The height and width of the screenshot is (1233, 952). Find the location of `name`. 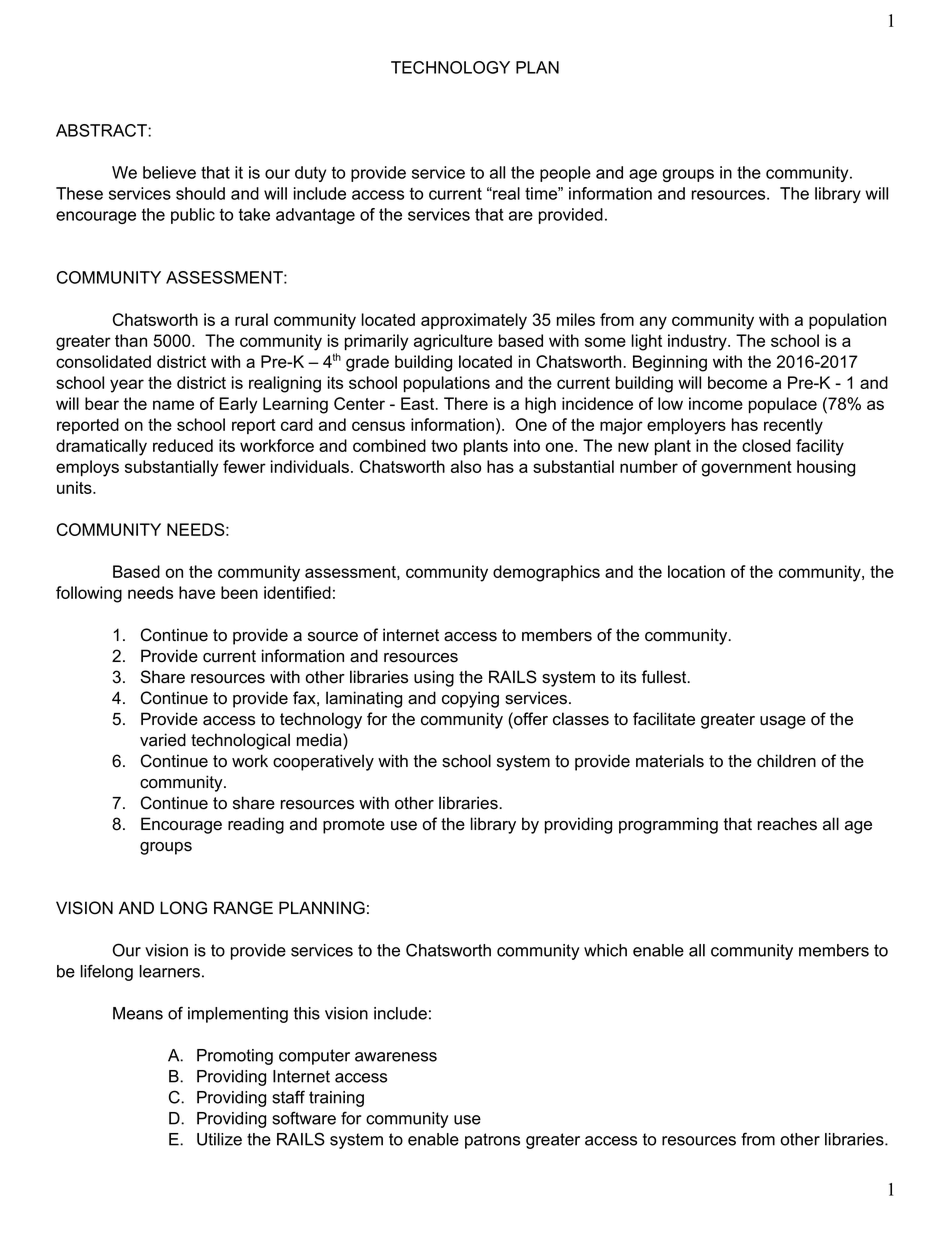

name is located at coordinates (173, 405).
